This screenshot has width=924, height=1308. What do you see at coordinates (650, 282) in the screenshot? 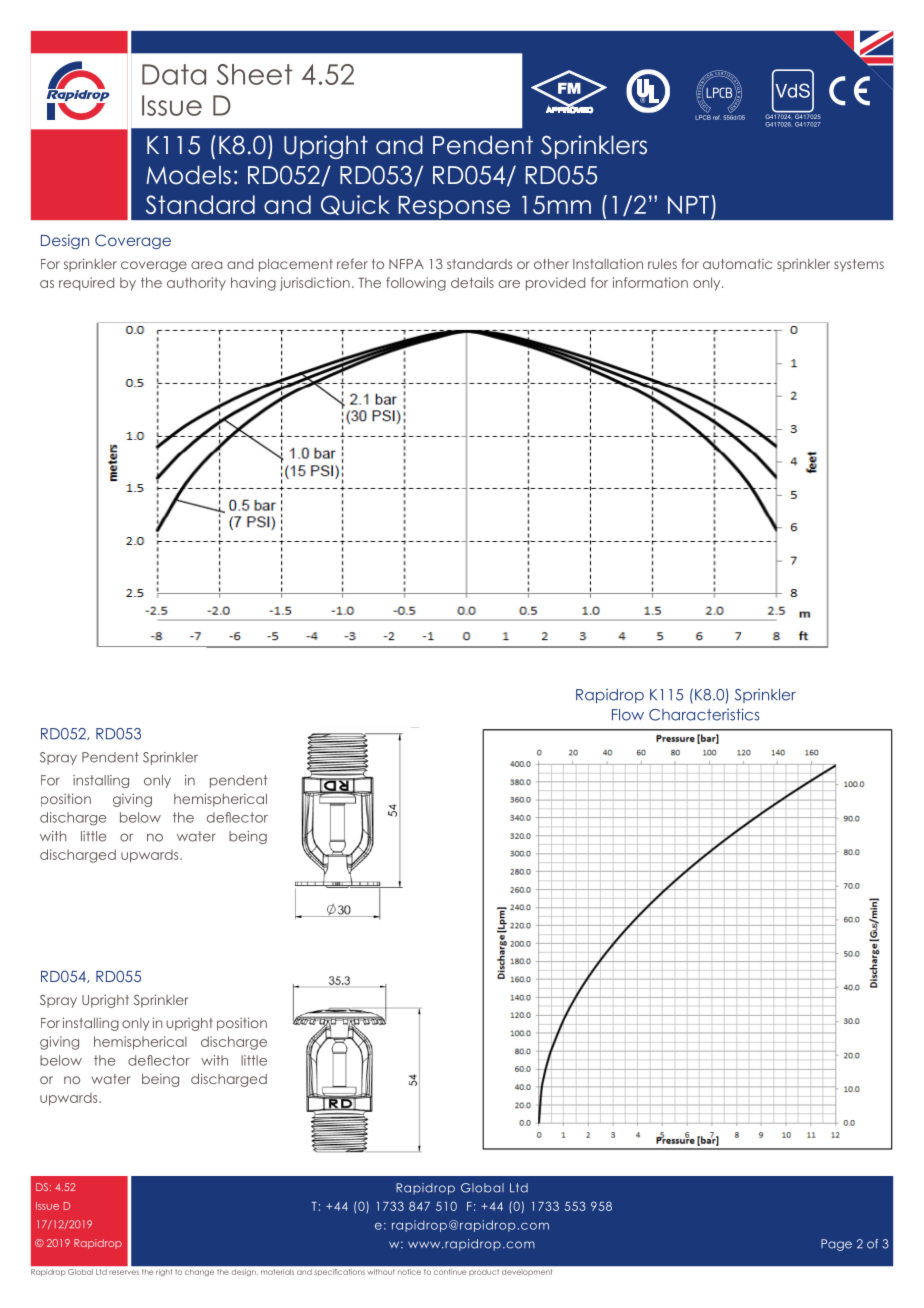
I see `information` at bounding box center [650, 282].
